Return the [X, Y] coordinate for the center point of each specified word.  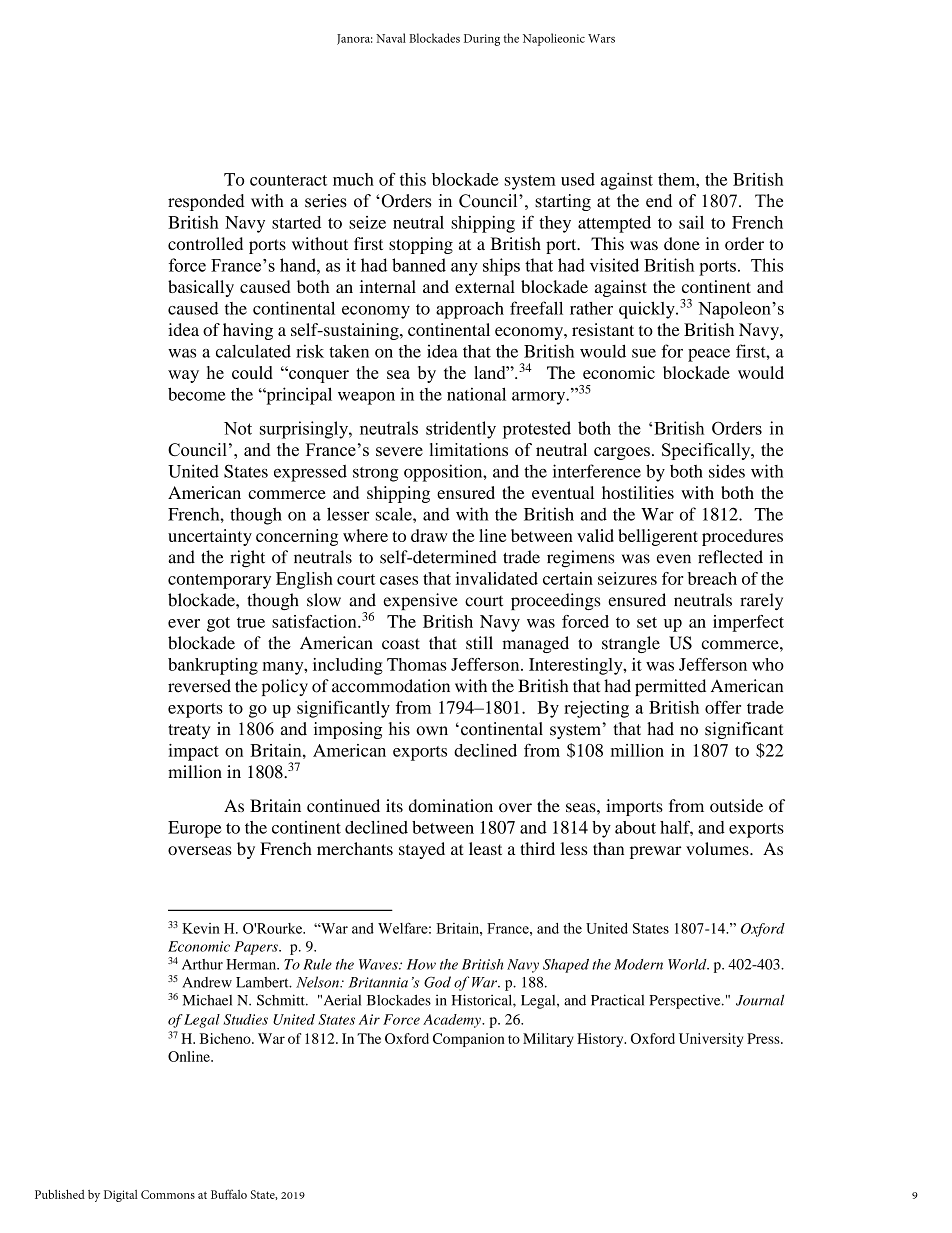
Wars [601, 38]
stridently [461, 430]
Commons [168, 1194]
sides [727, 471]
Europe [195, 829]
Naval [391, 38]
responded [206, 202]
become [197, 394]
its [394, 805]
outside [736, 806]
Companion [469, 1040]
